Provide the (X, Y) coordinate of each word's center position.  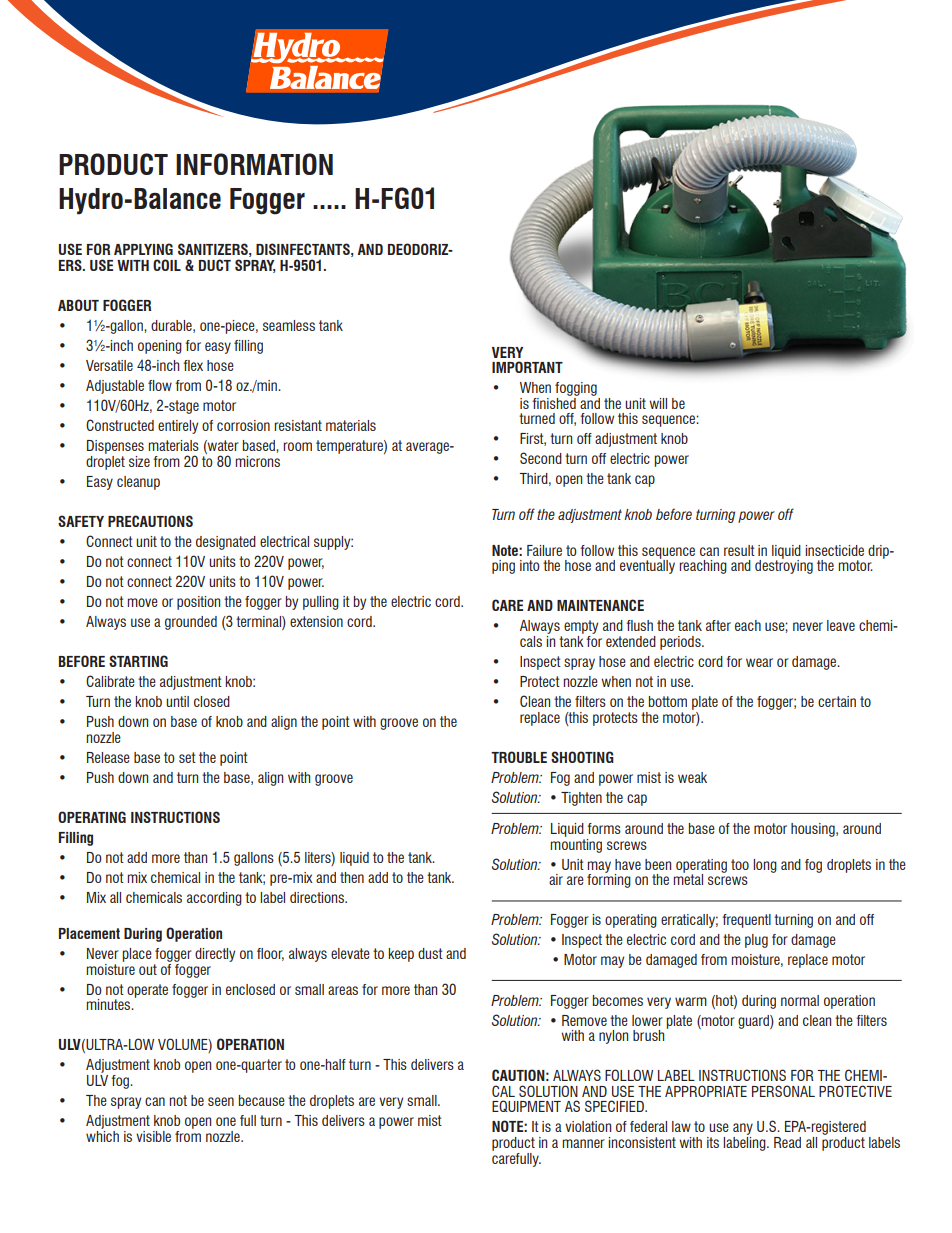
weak (692, 777)
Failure (544, 550)
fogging (576, 389)
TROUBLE (519, 757)
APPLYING (143, 249)
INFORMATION (254, 164)
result (739, 550)
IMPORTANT (527, 367)
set (187, 757)
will (658, 403)
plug (756, 941)
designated (226, 543)
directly (215, 955)
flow (160, 385)
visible (153, 1136)
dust (430, 953)
